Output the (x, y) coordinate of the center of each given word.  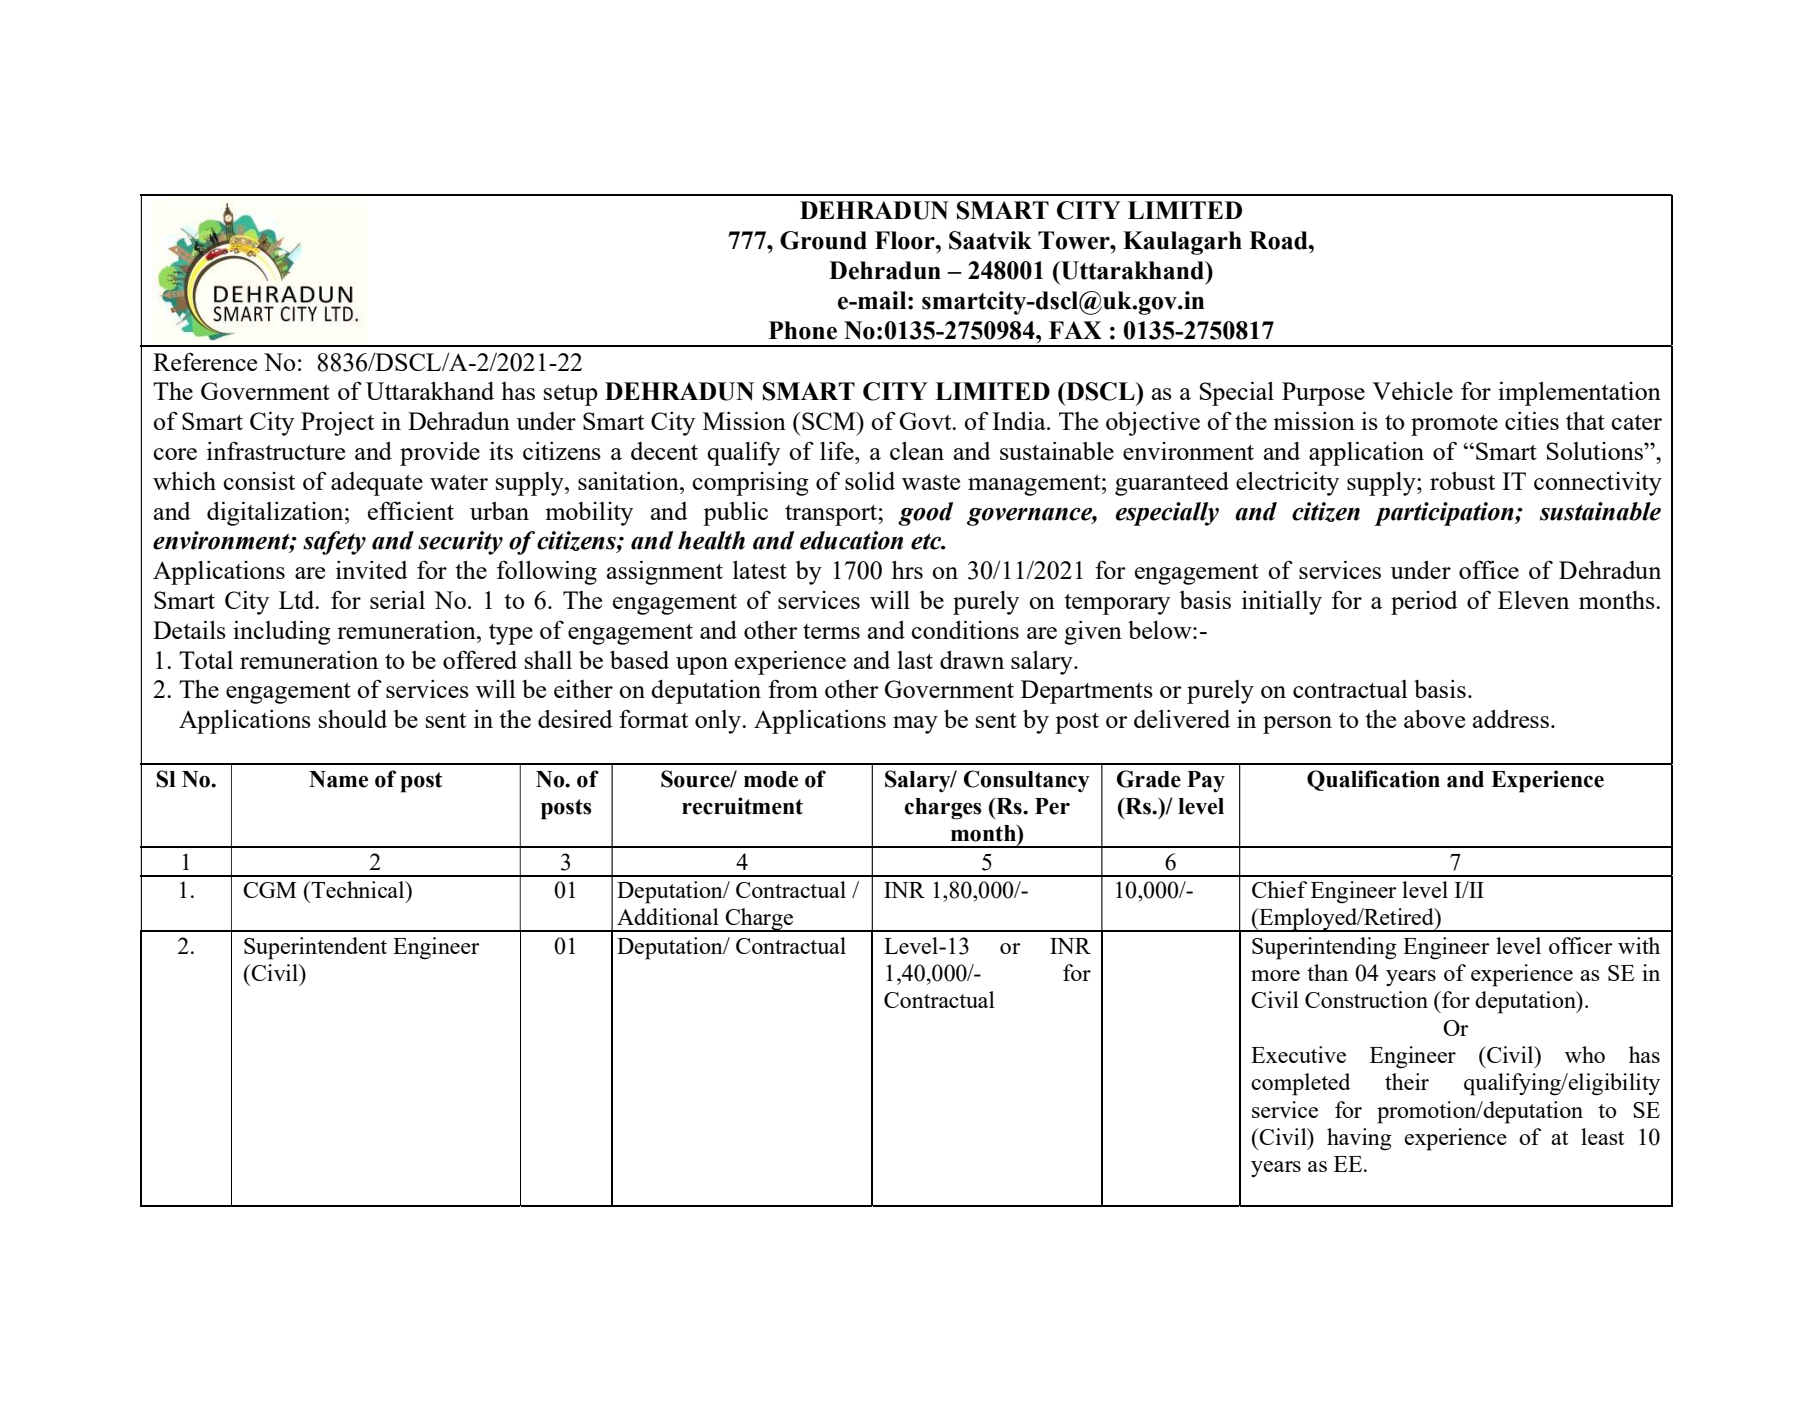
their (1407, 1081)
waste (931, 482)
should (353, 719)
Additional (668, 916)
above (1434, 718)
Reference (205, 362)
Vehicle (1412, 391)
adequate (377, 484)
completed (1300, 1084)
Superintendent (315, 948)
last (915, 660)
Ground (823, 240)
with (1639, 945)
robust (1462, 481)
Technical (358, 889)
